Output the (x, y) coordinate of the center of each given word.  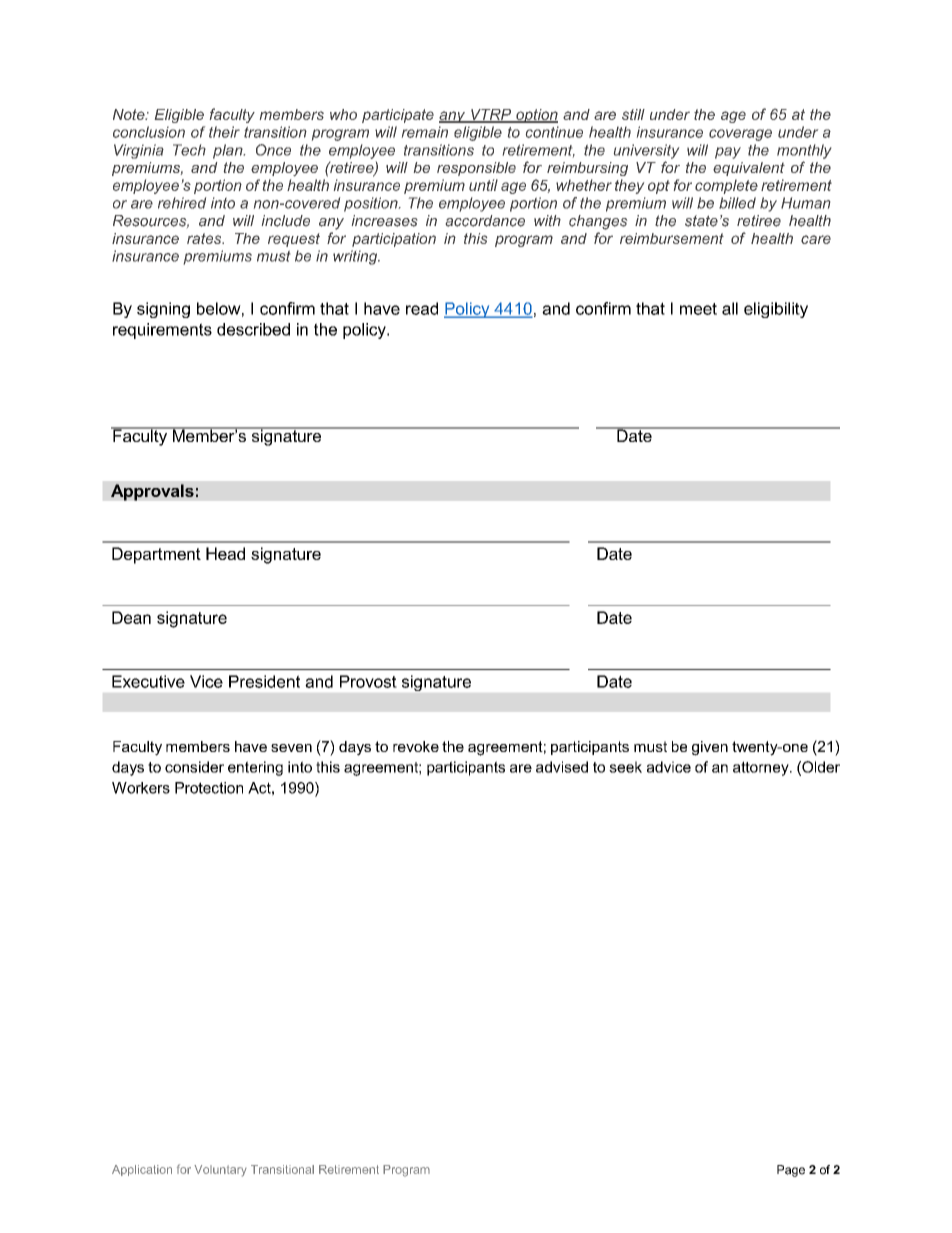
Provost (368, 681)
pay (728, 153)
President (264, 681)
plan (229, 151)
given (710, 748)
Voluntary (220, 1171)
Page (791, 1171)
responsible (476, 169)
